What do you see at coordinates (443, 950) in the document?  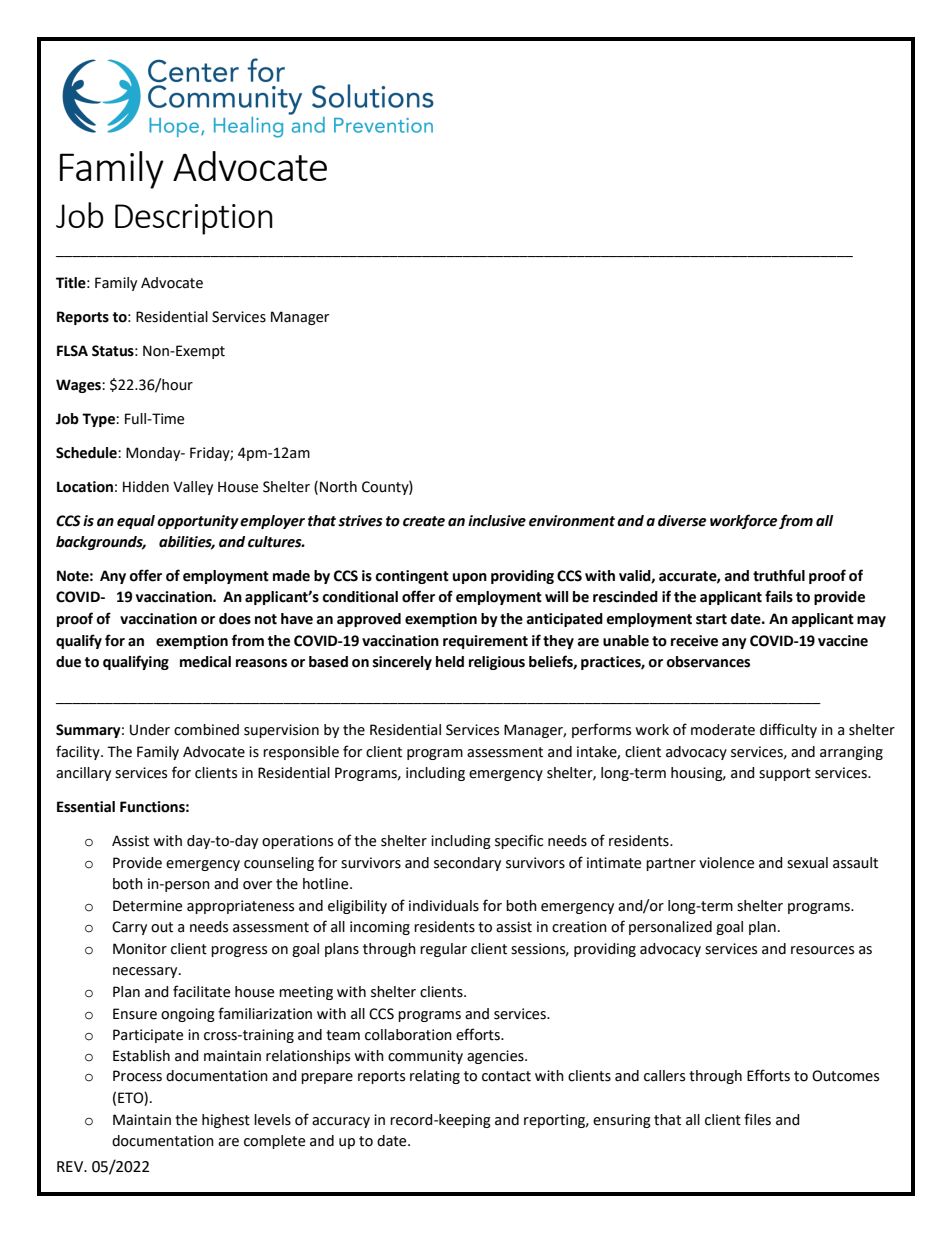 I see `regular` at bounding box center [443, 950].
